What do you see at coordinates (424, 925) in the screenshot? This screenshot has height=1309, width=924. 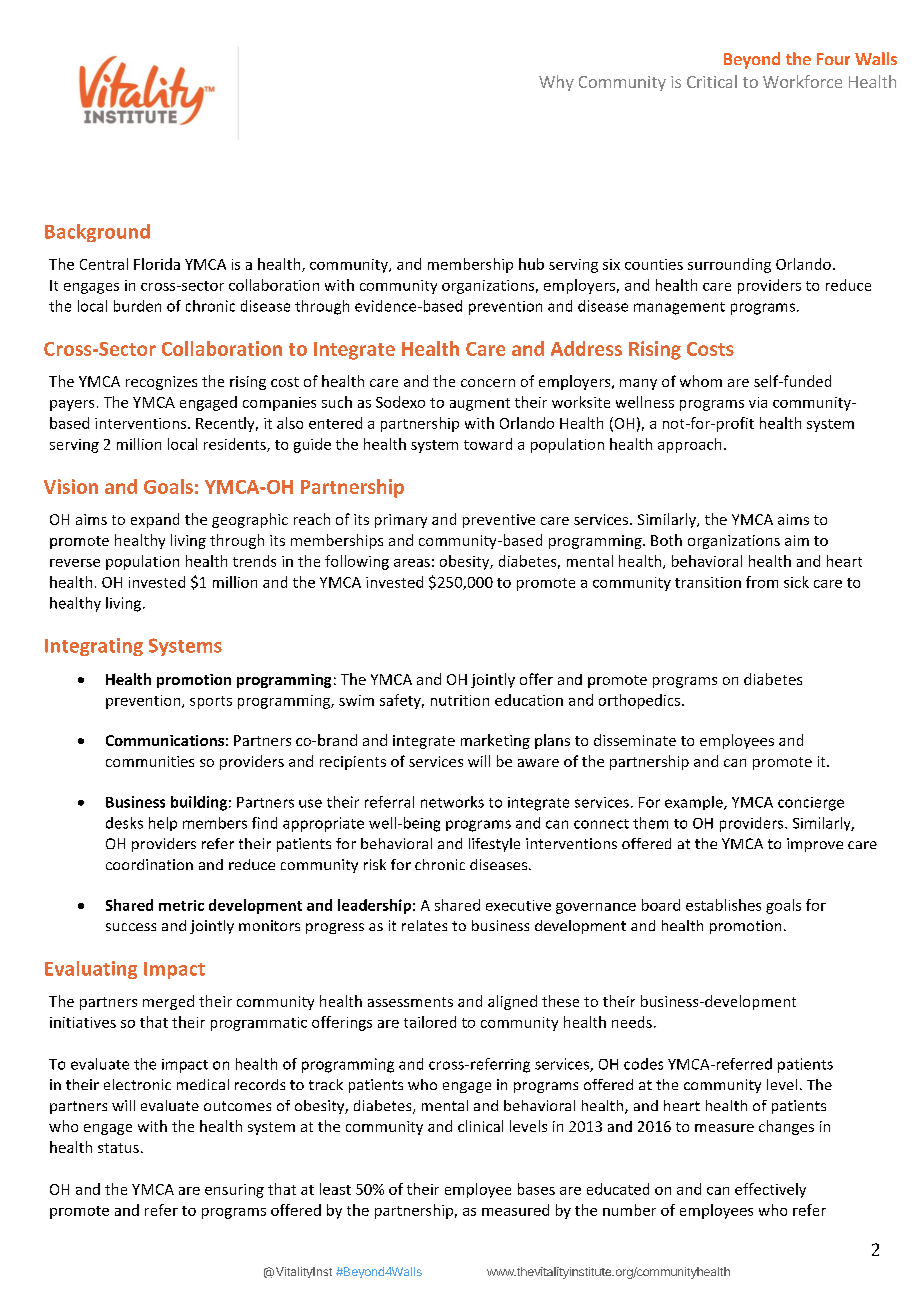 I see `relates` at bounding box center [424, 925].
